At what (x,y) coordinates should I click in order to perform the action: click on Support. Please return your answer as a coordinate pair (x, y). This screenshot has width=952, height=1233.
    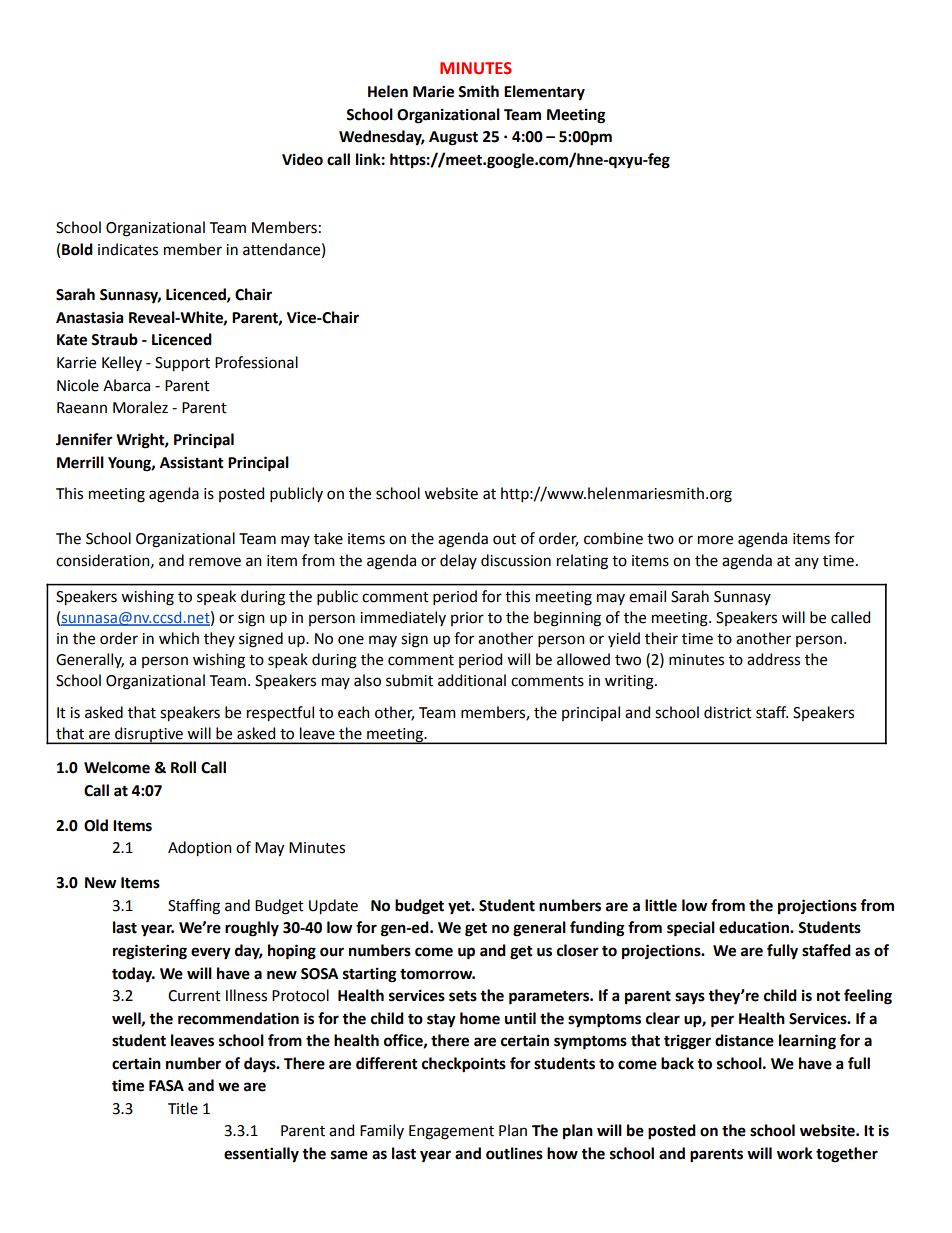
    Looking at the image, I should click on (182, 364).
